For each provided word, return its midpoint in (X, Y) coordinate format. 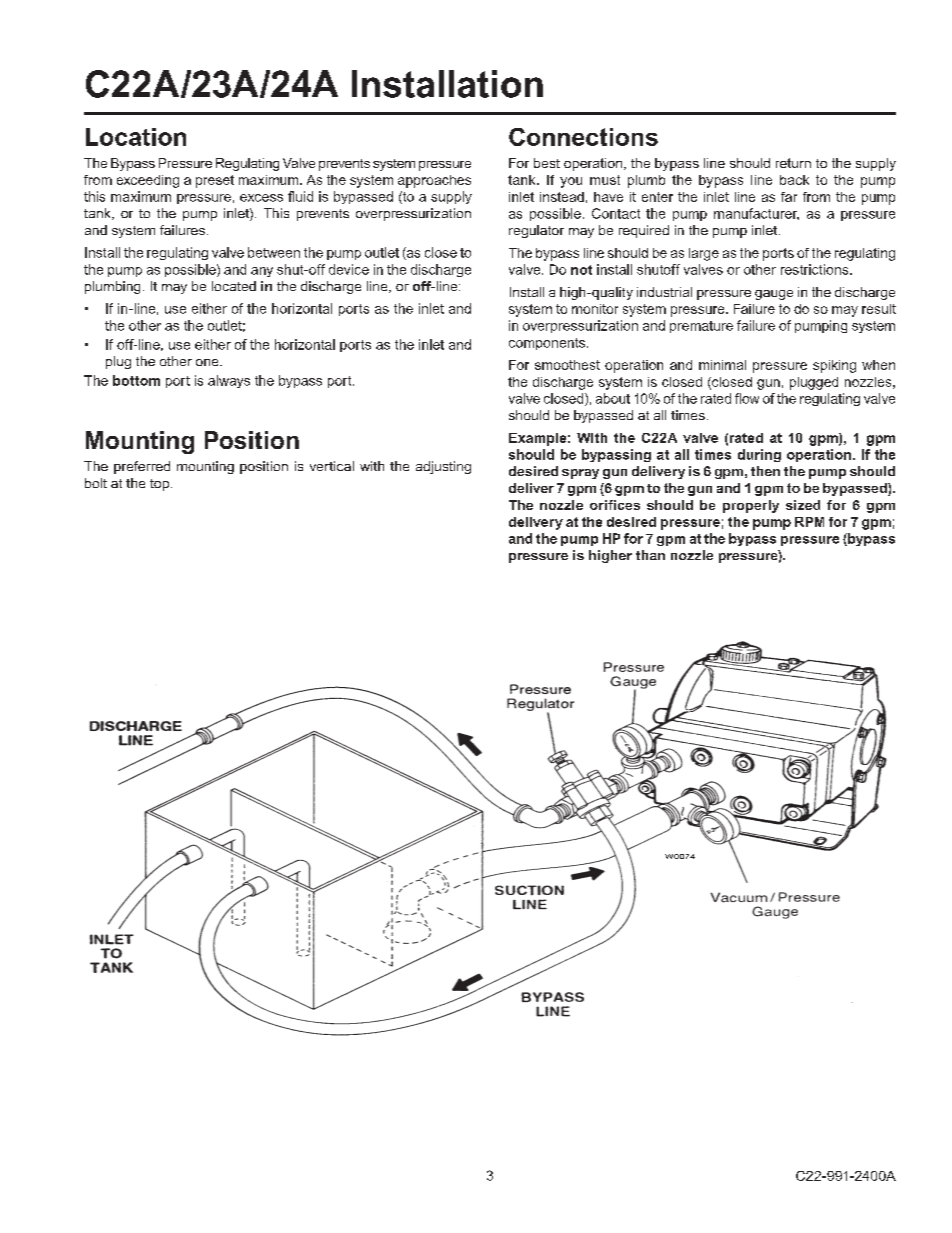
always (229, 381)
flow (747, 398)
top (159, 485)
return (793, 163)
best (547, 163)
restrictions (816, 269)
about (613, 398)
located (234, 286)
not (581, 270)
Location (136, 137)
